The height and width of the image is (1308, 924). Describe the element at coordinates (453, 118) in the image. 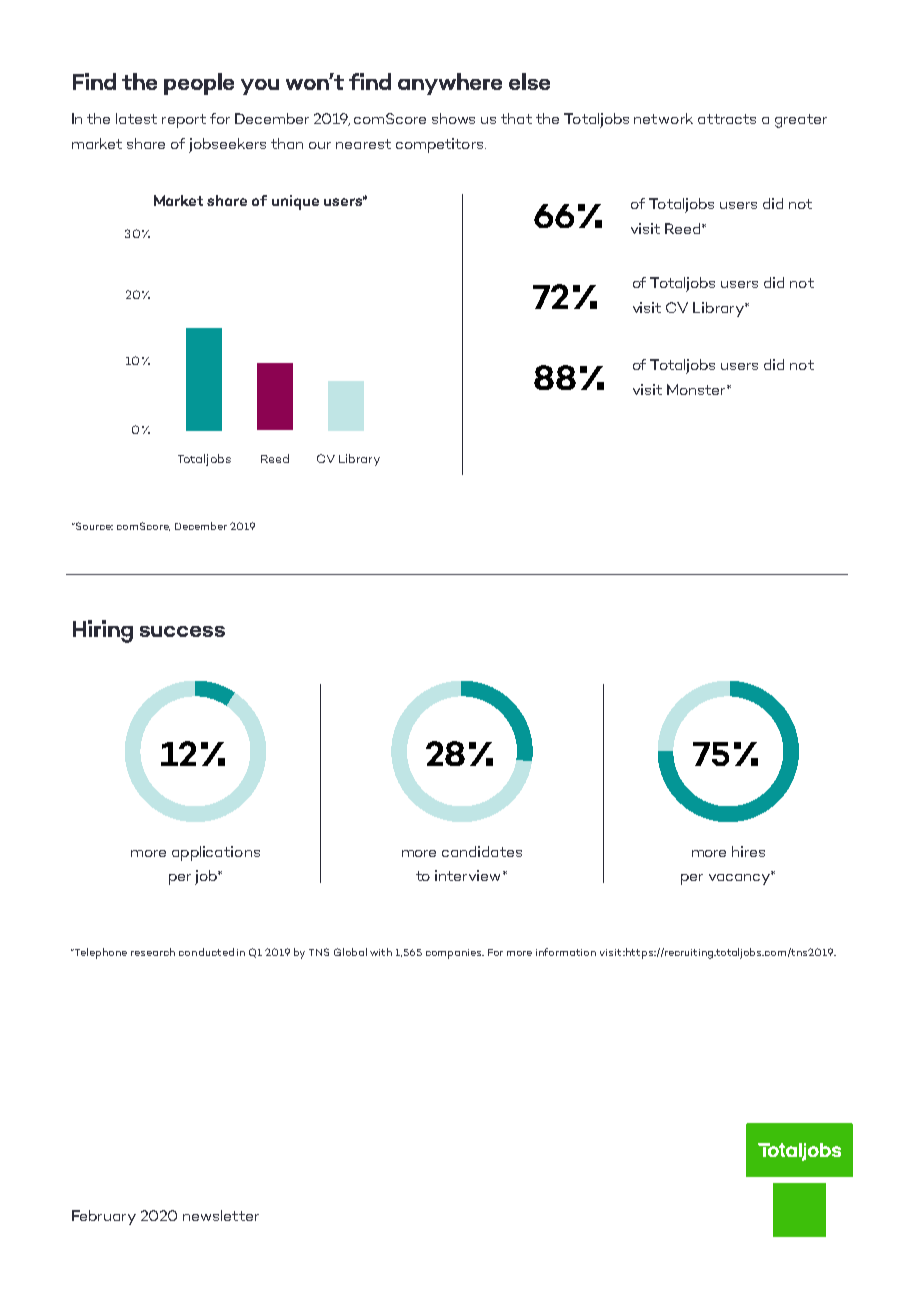

I see `shows` at that location.
